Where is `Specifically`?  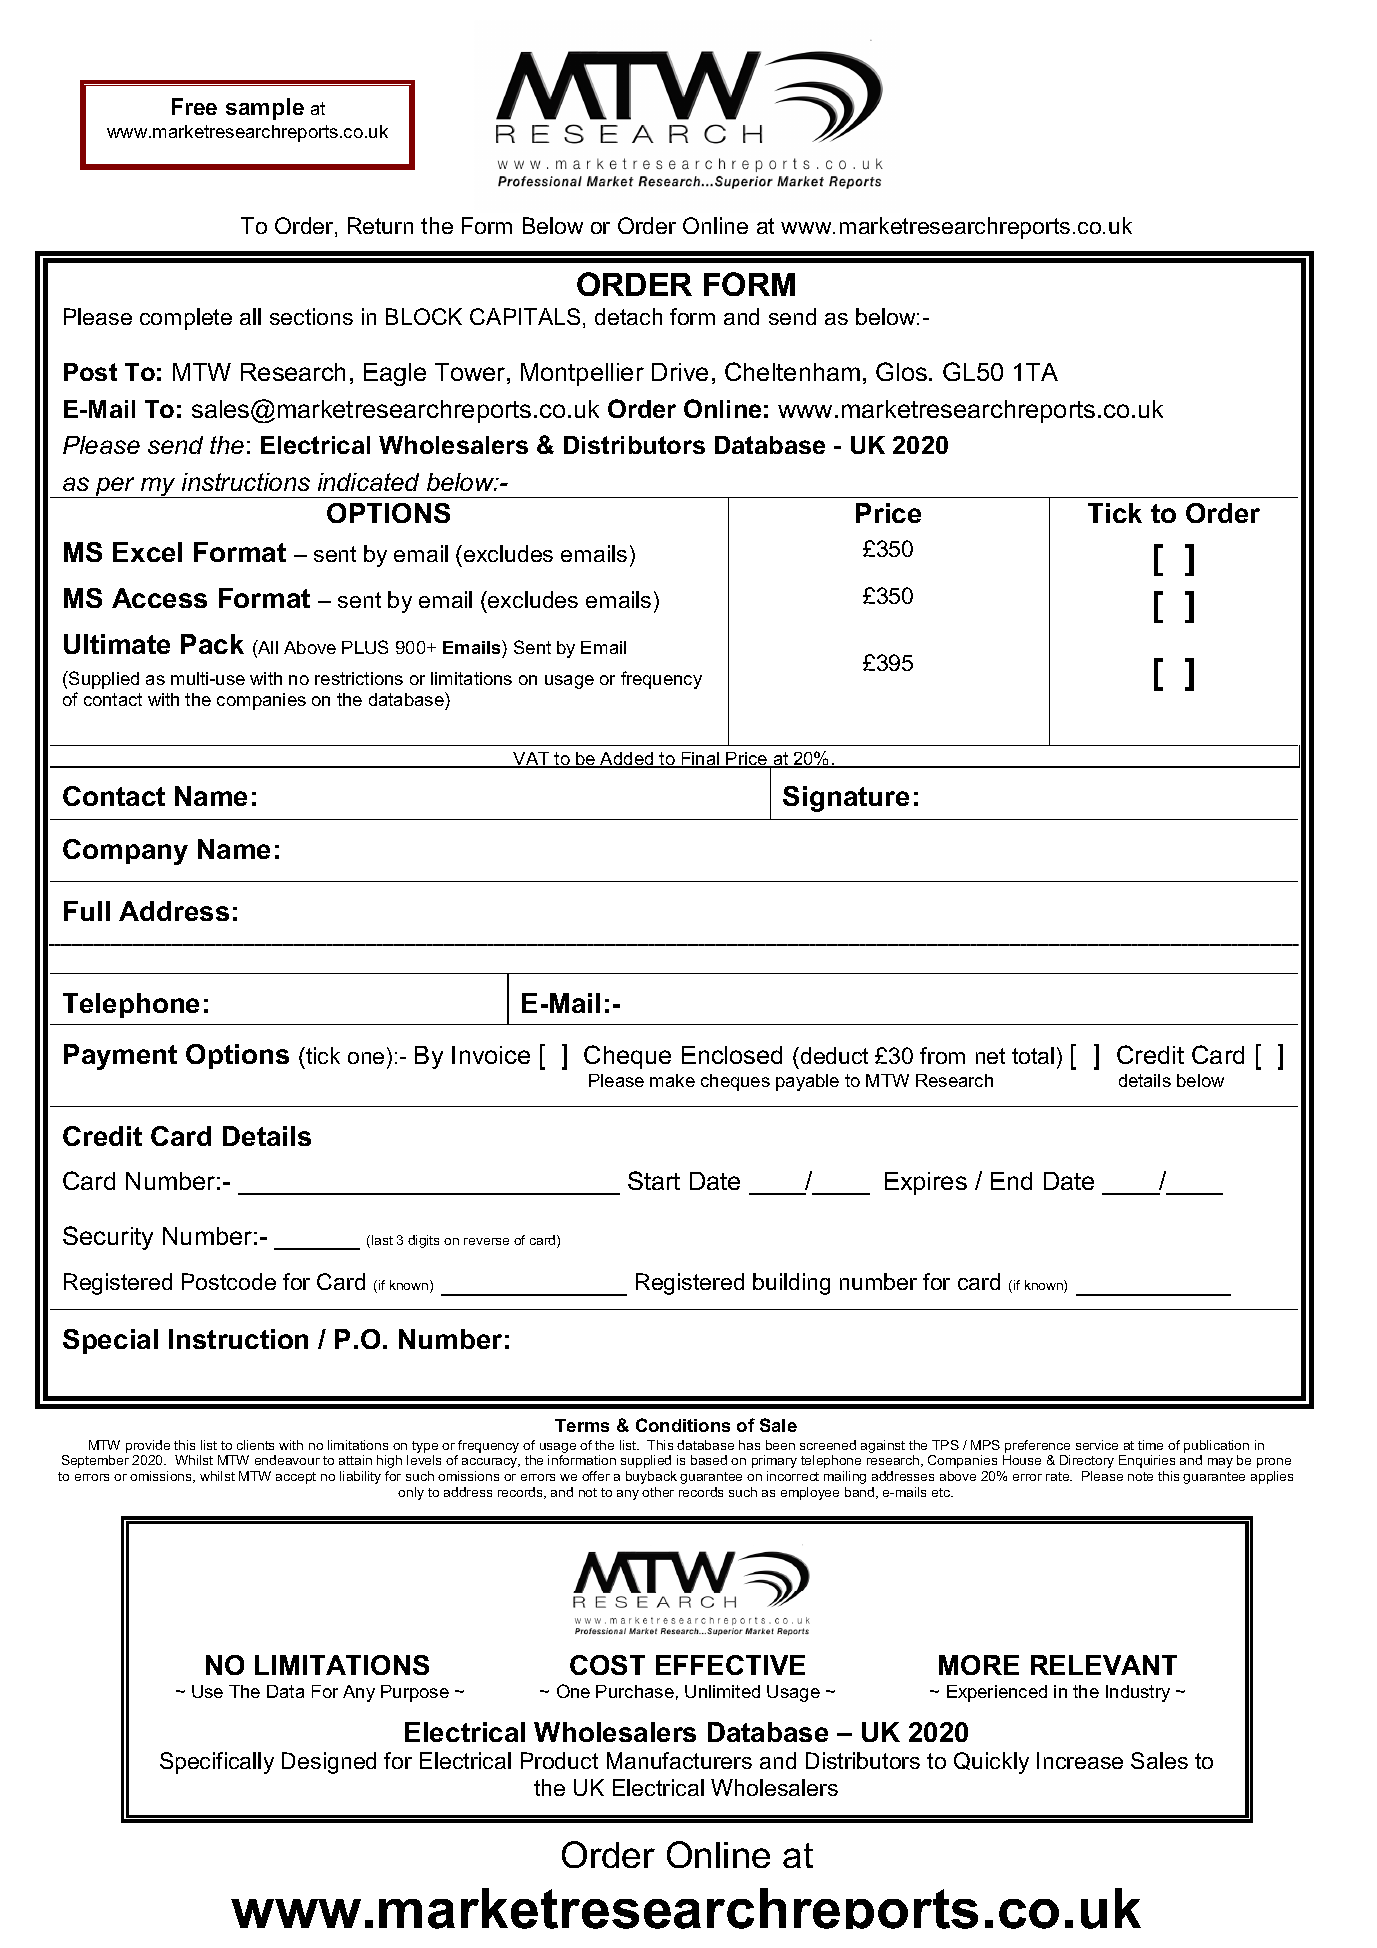 Specifically is located at coordinates (217, 1763).
